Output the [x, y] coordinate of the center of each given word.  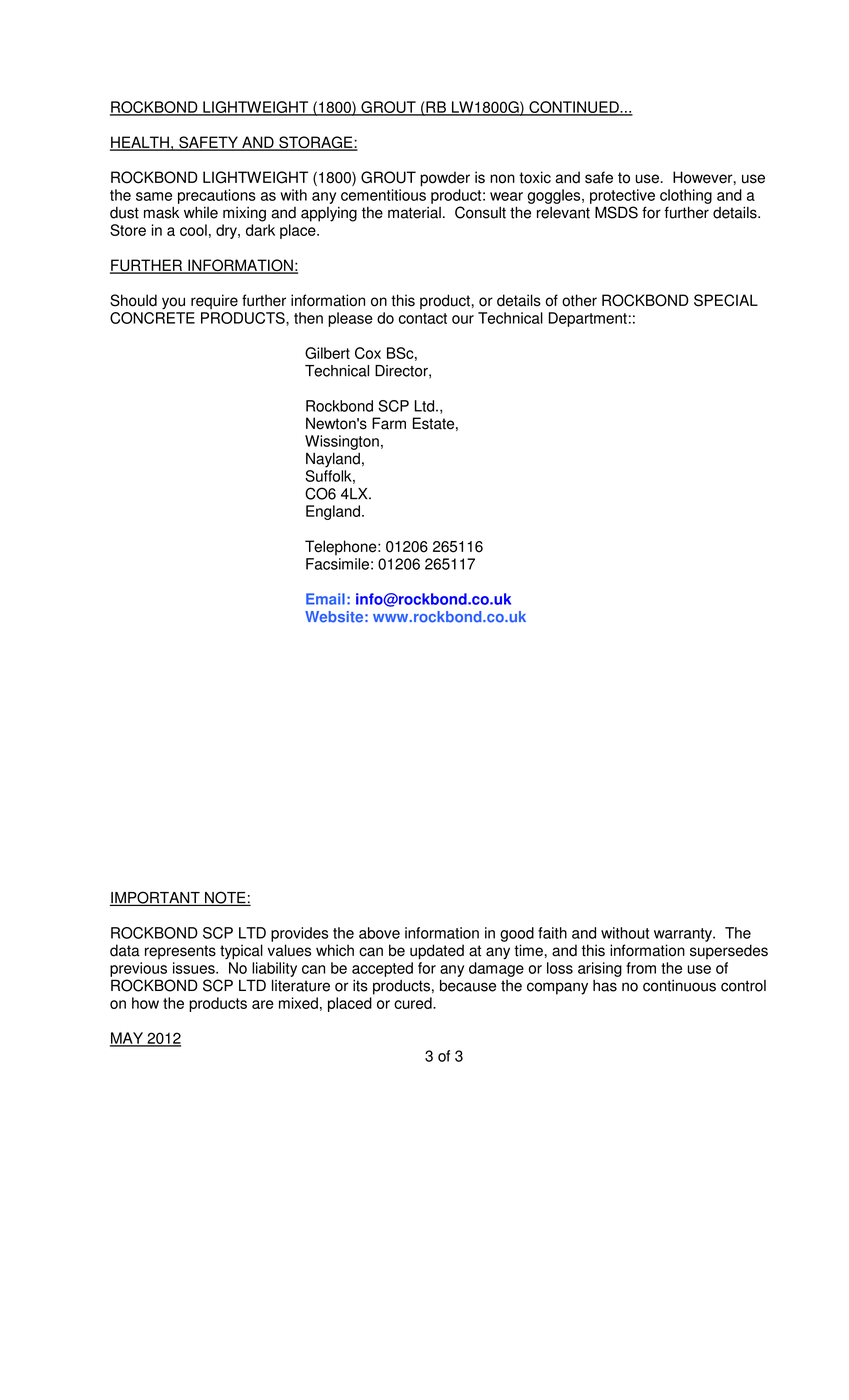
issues [195, 968]
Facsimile [337, 564]
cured [414, 1003]
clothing [686, 196]
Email [325, 599]
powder [445, 179]
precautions [217, 196]
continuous [679, 986]
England [333, 512]
